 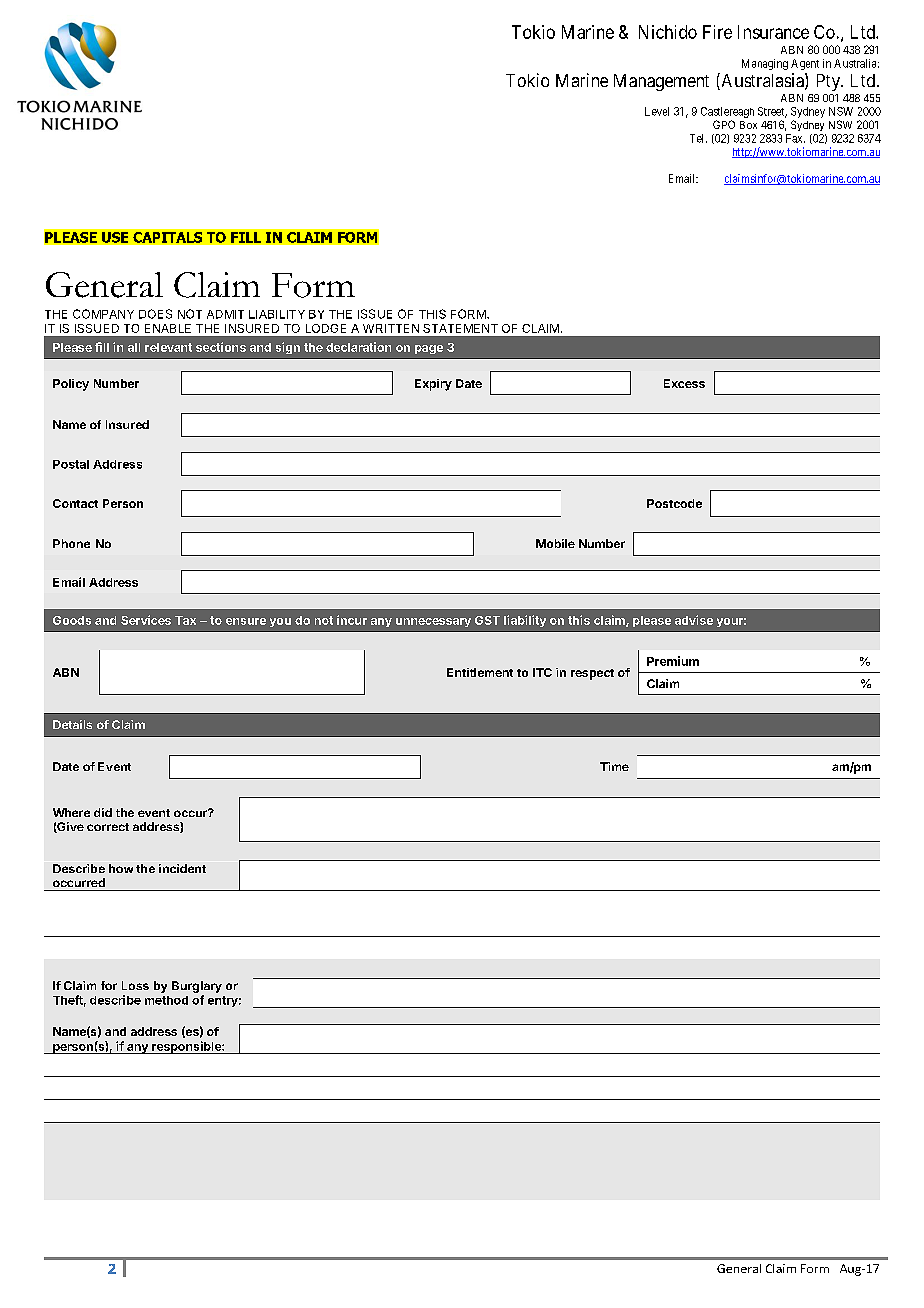 I want to click on Time, so click(x=614, y=766).
